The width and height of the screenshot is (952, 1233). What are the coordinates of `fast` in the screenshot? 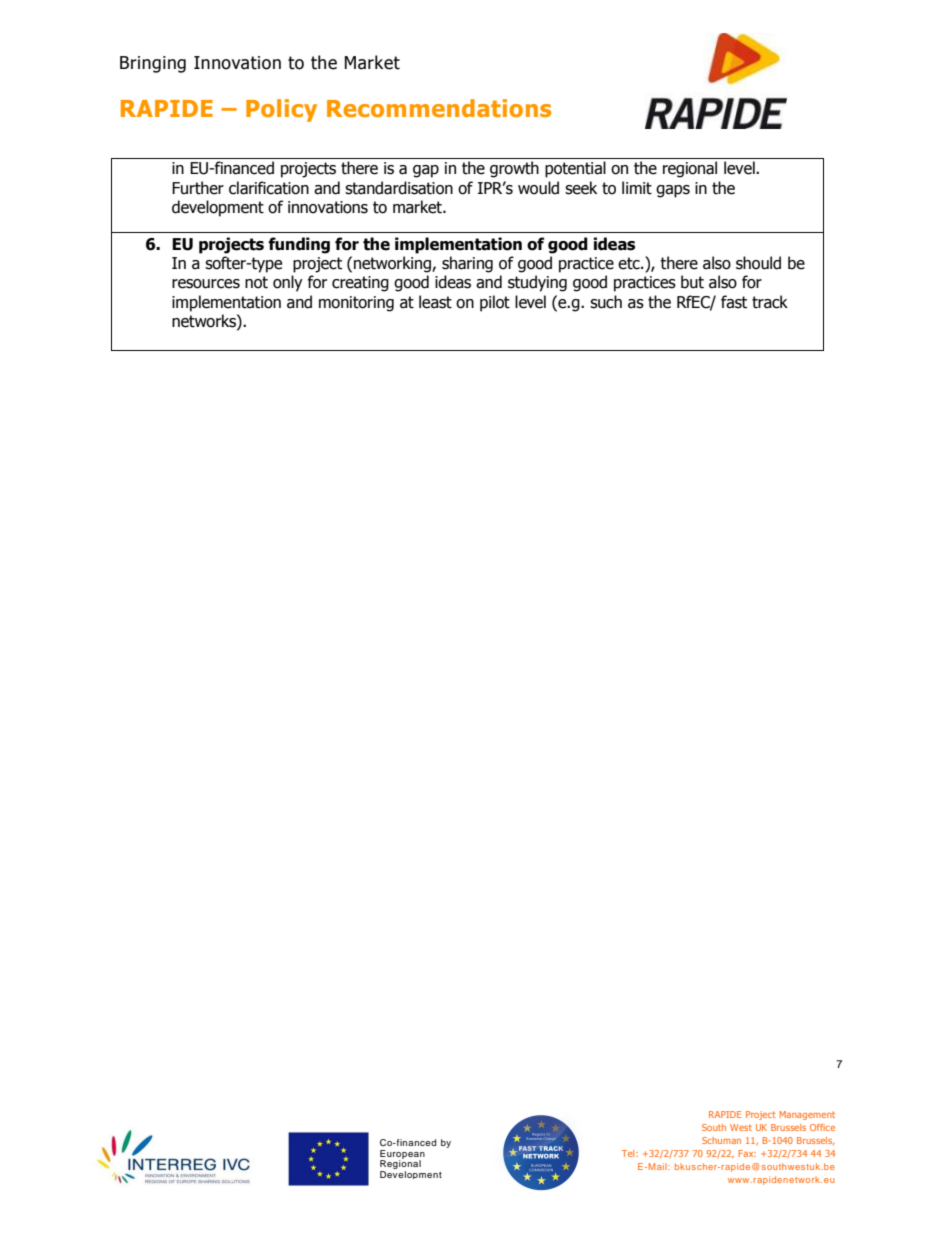 It's located at (734, 302).
